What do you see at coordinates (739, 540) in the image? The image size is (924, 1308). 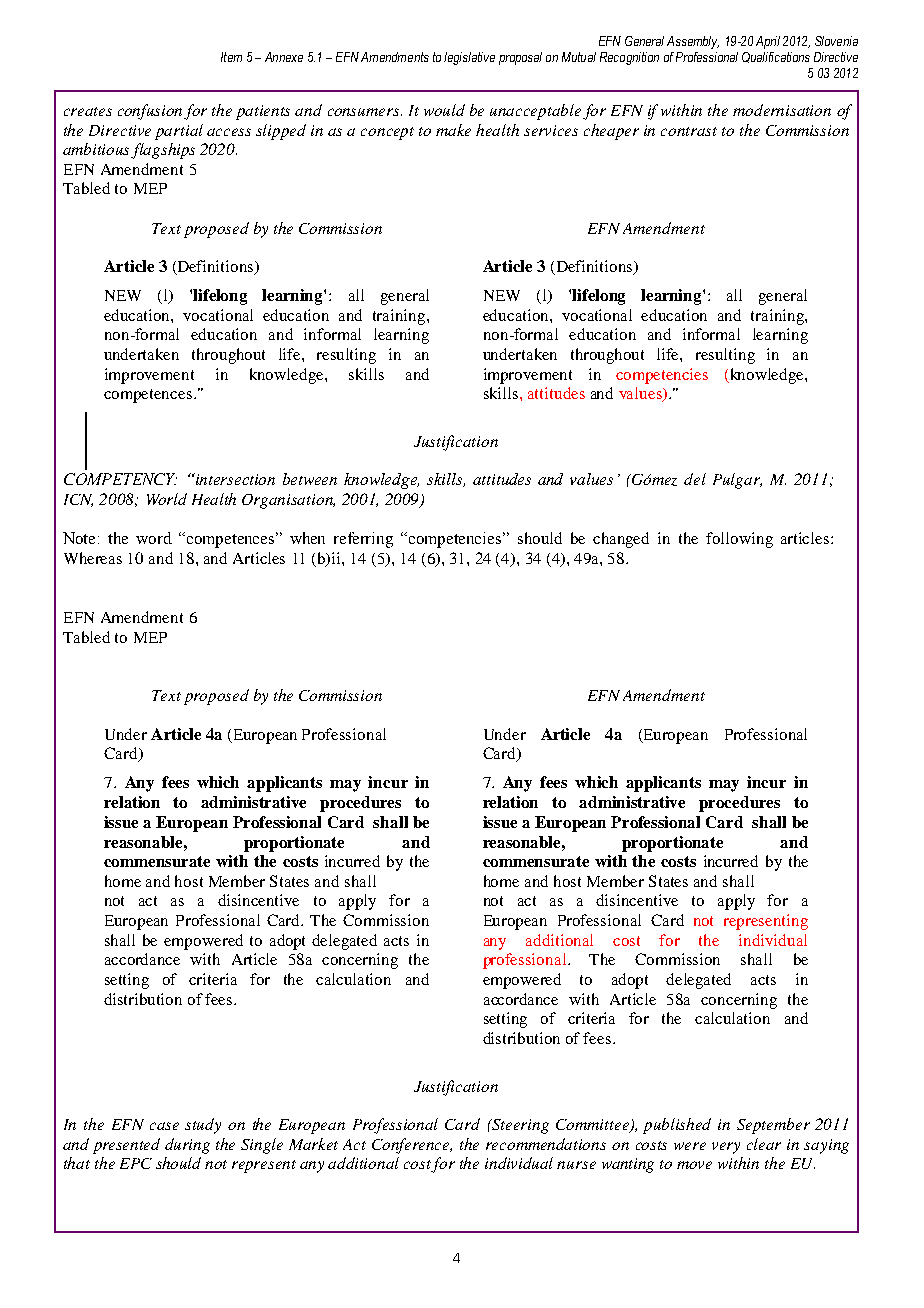 I see `following` at bounding box center [739, 540].
